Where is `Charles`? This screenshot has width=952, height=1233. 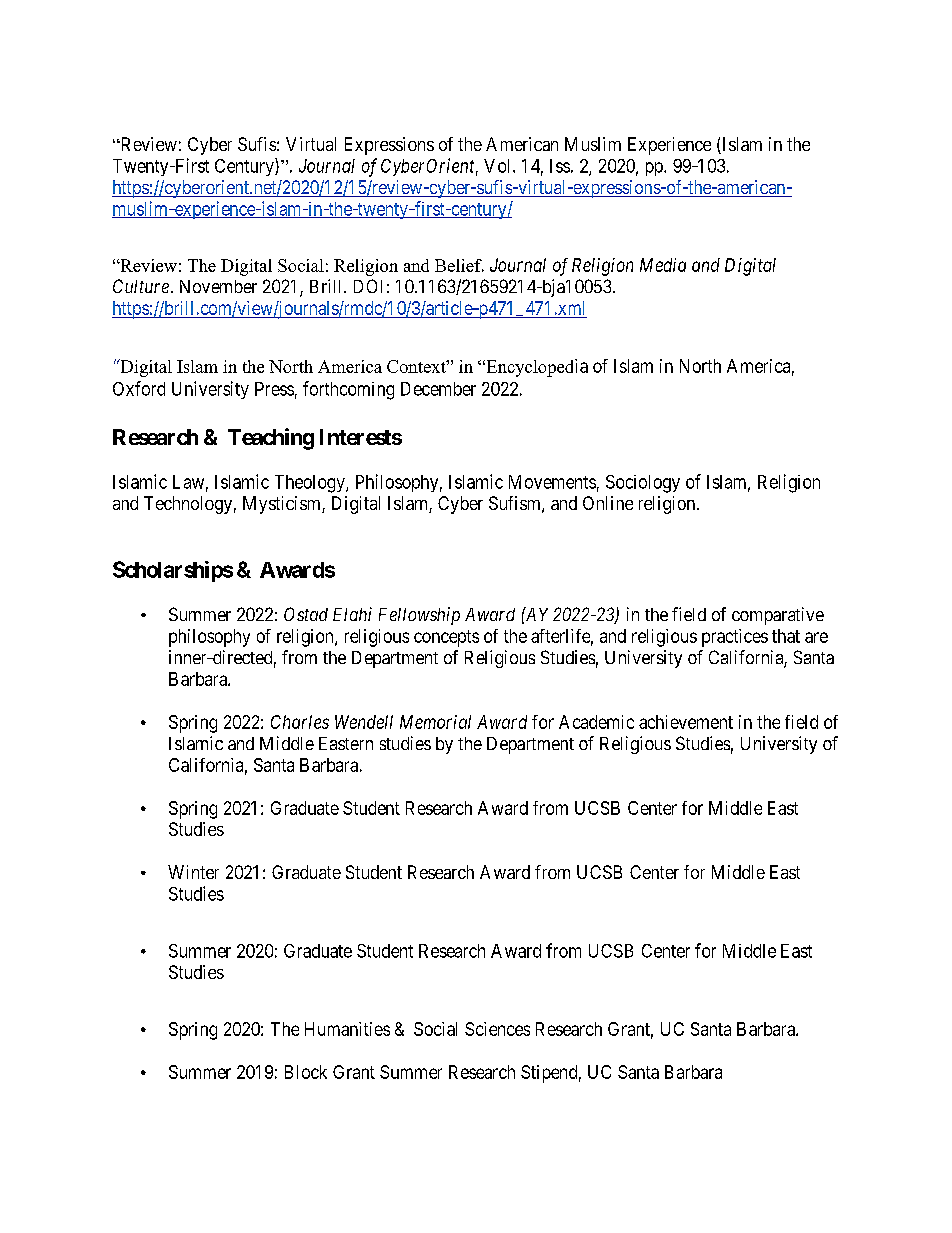
Charles is located at coordinates (300, 722).
